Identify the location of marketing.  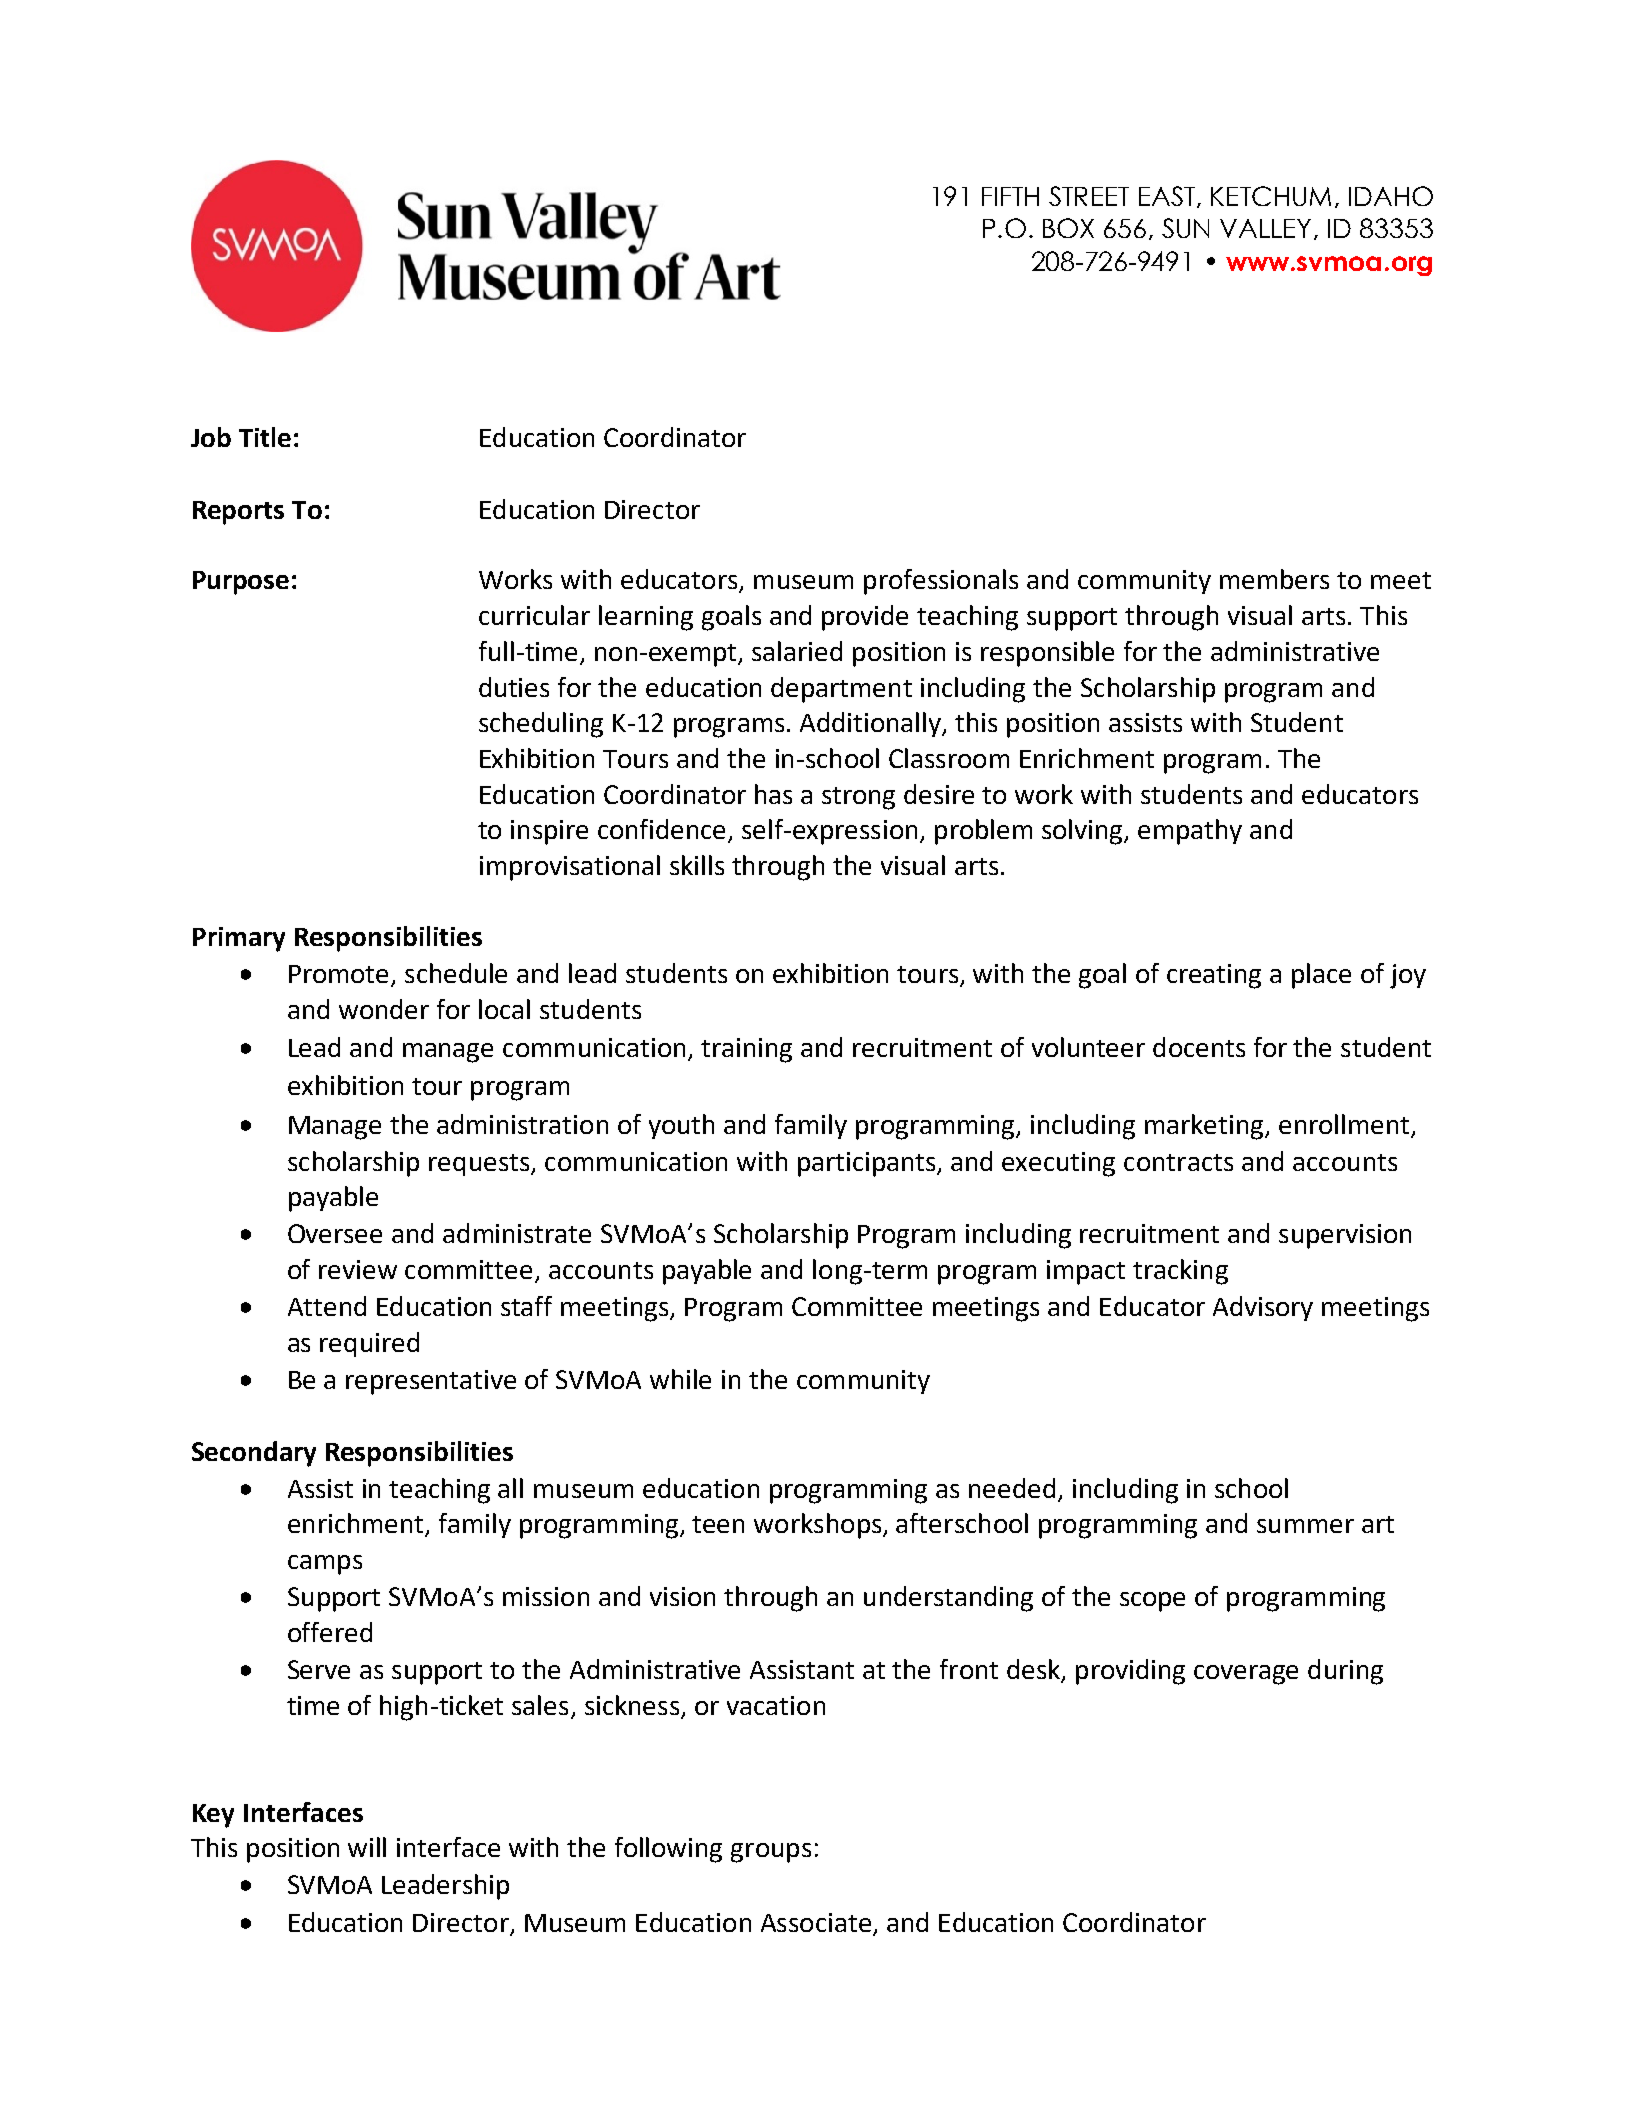
(1205, 1127).
